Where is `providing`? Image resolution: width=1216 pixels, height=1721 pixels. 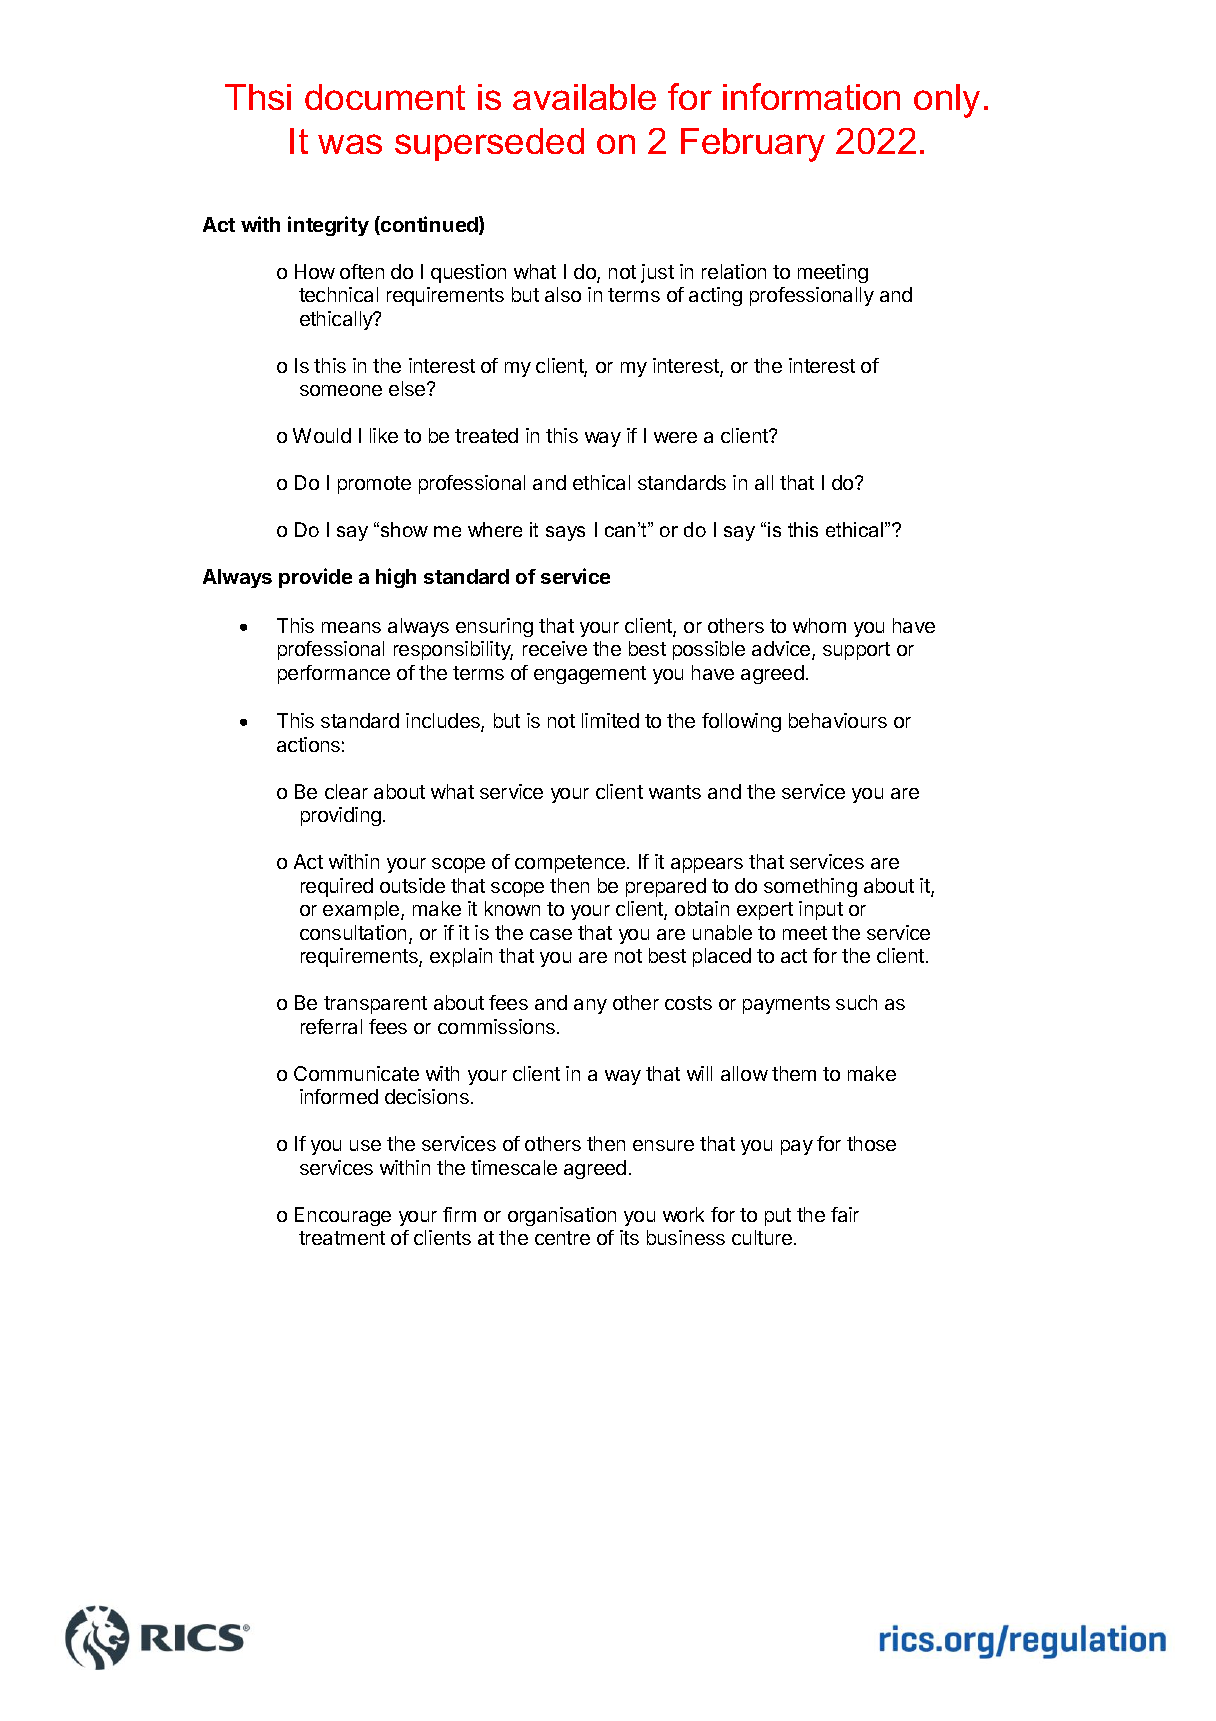 providing is located at coordinates (341, 816).
